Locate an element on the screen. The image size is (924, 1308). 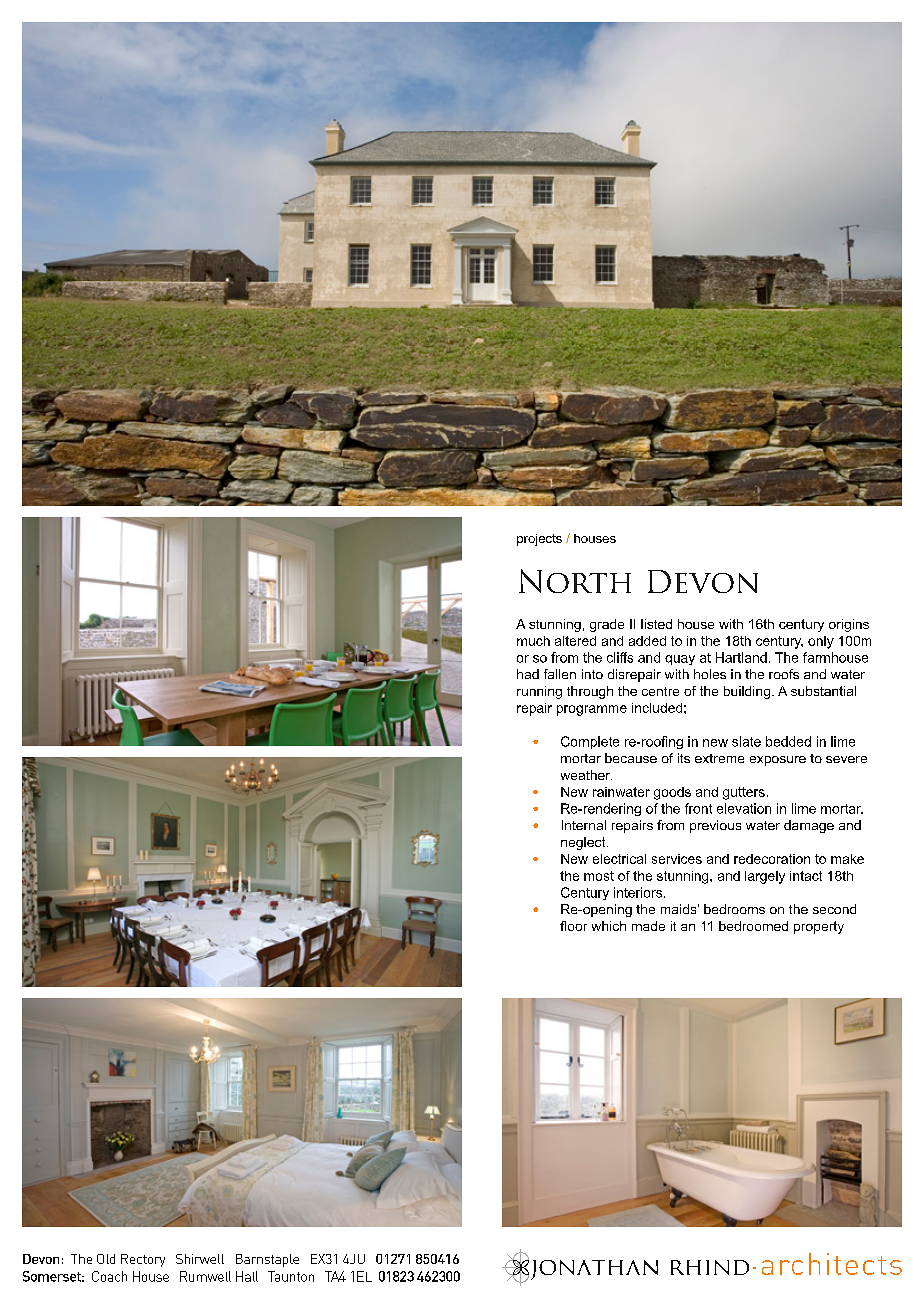
floor is located at coordinates (573, 926).
